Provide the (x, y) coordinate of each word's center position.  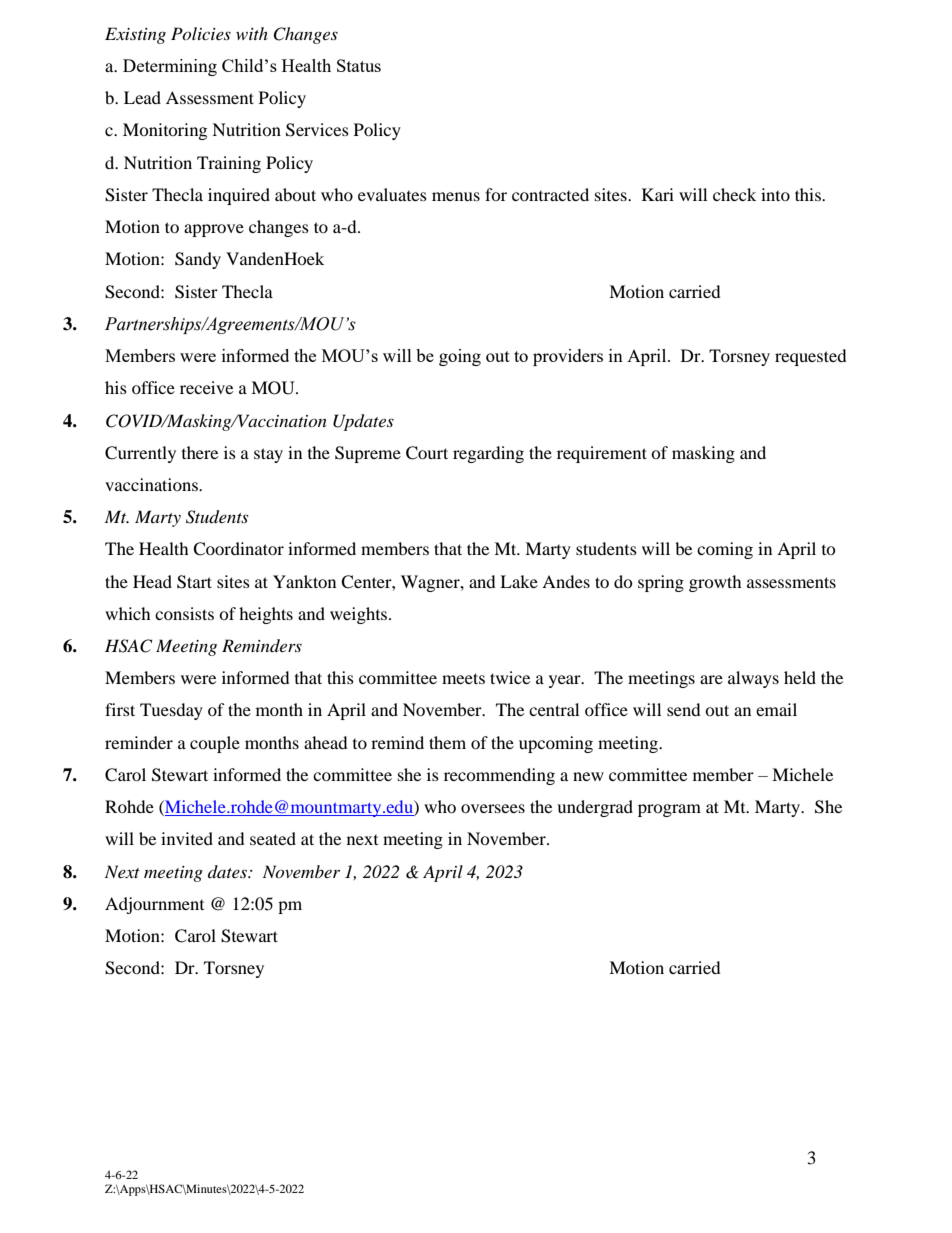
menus (456, 196)
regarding (488, 454)
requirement (602, 454)
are (711, 679)
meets (463, 678)
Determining (170, 67)
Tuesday (171, 711)
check (734, 194)
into (775, 194)
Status (359, 65)
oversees (493, 808)
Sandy (198, 260)
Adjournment (154, 905)
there (200, 452)
